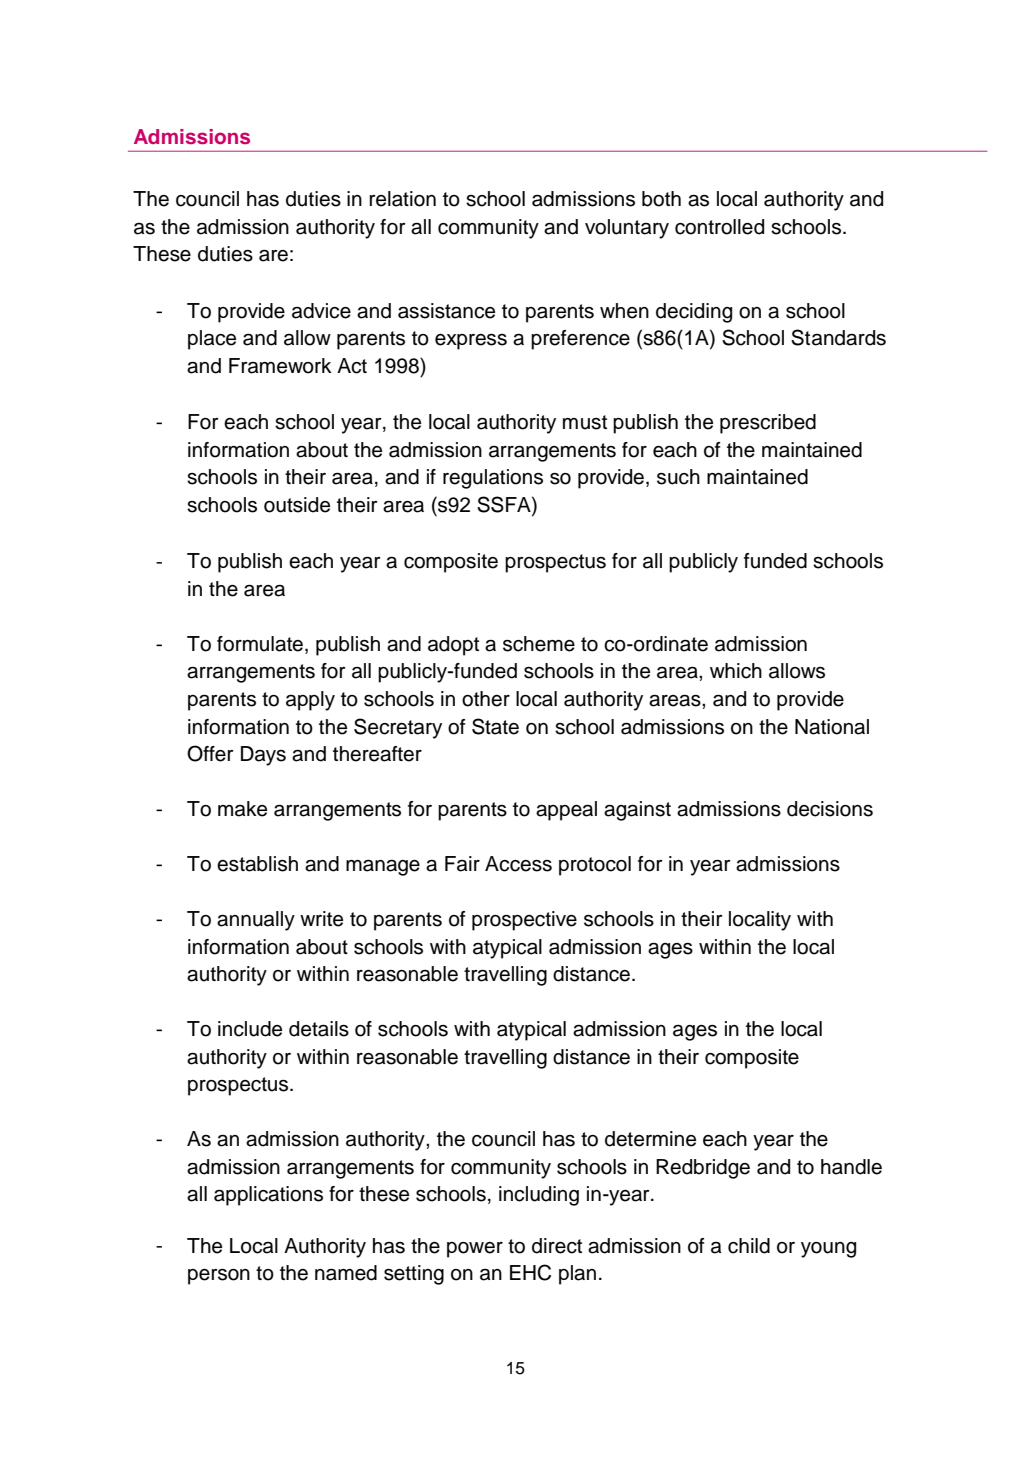 The height and width of the image is (1460, 1031). What do you see at coordinates (495, 726) in the image?
I see `State` at bounding box center [495, 726].
